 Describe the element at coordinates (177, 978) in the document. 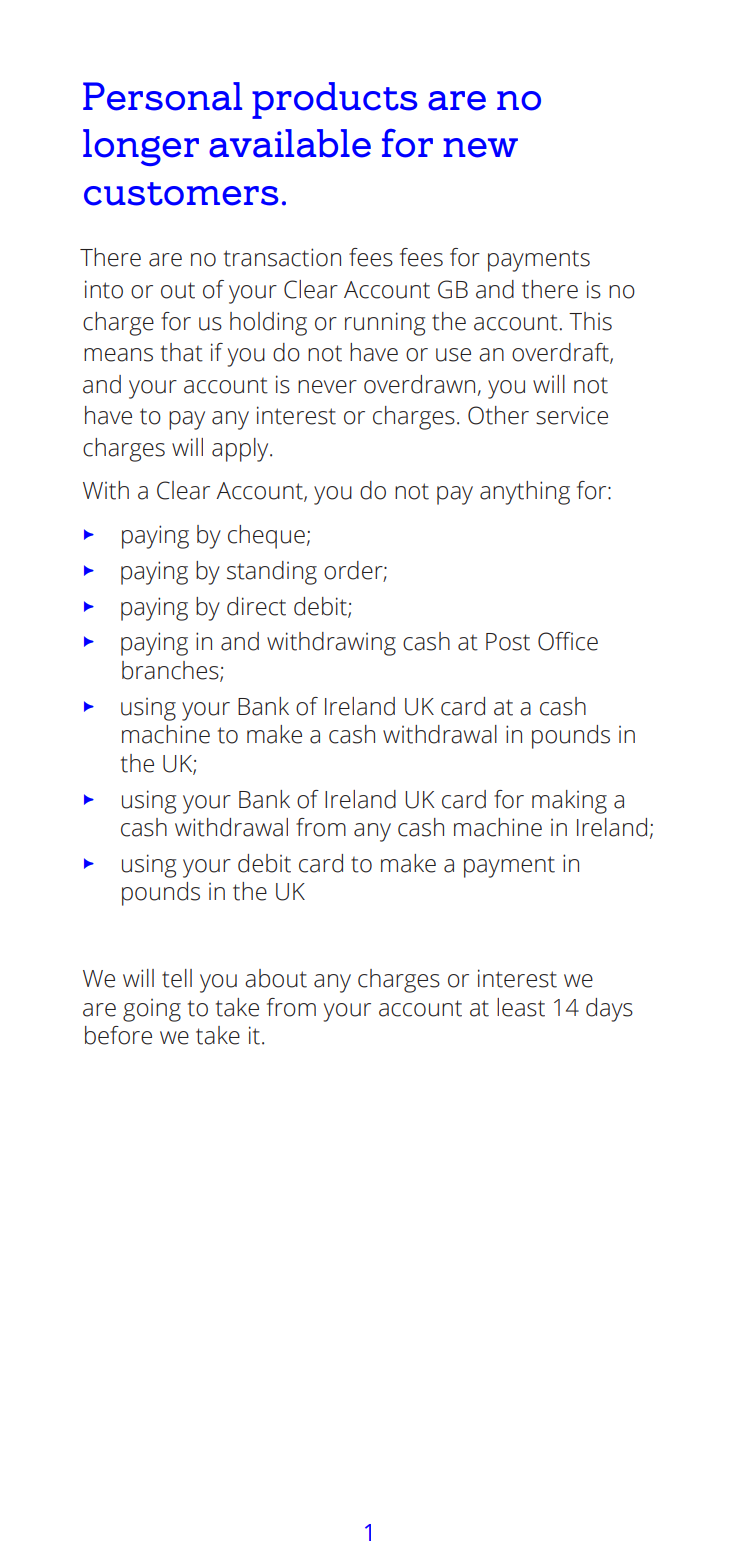

I see `tell` at that location.
